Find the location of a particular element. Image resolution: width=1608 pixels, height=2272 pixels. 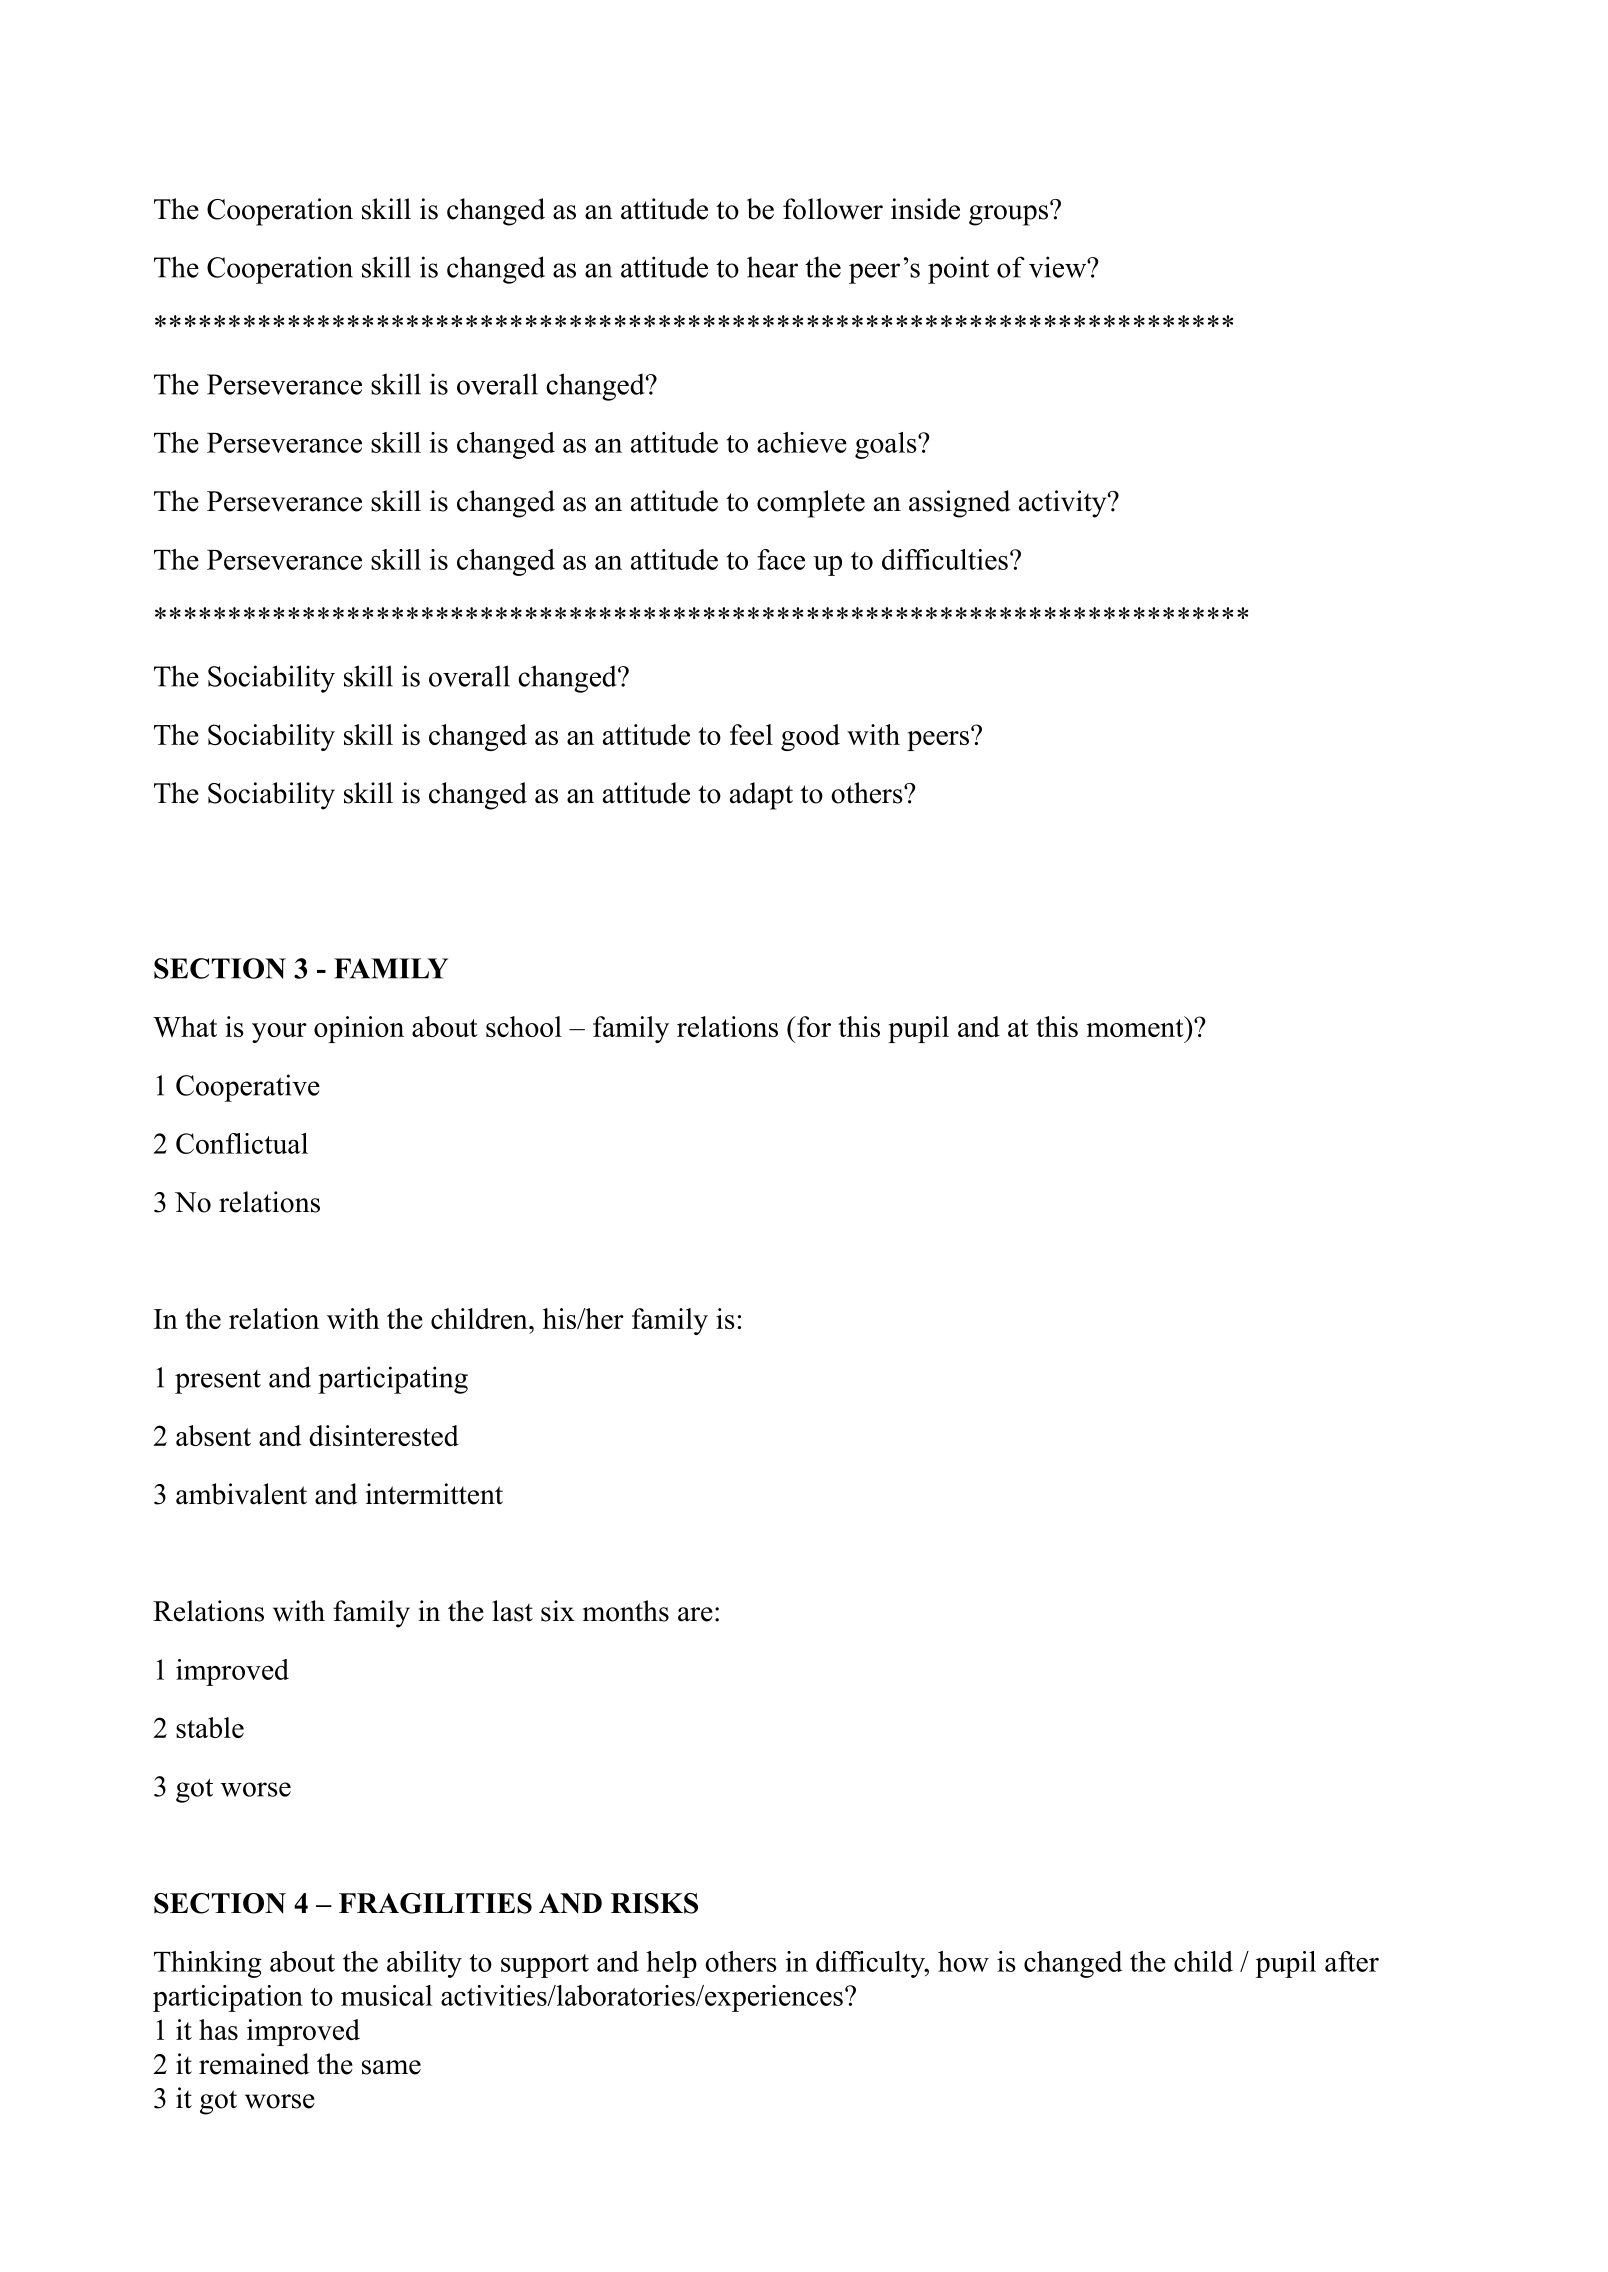

after is located at coordinates (1352, 1961).
